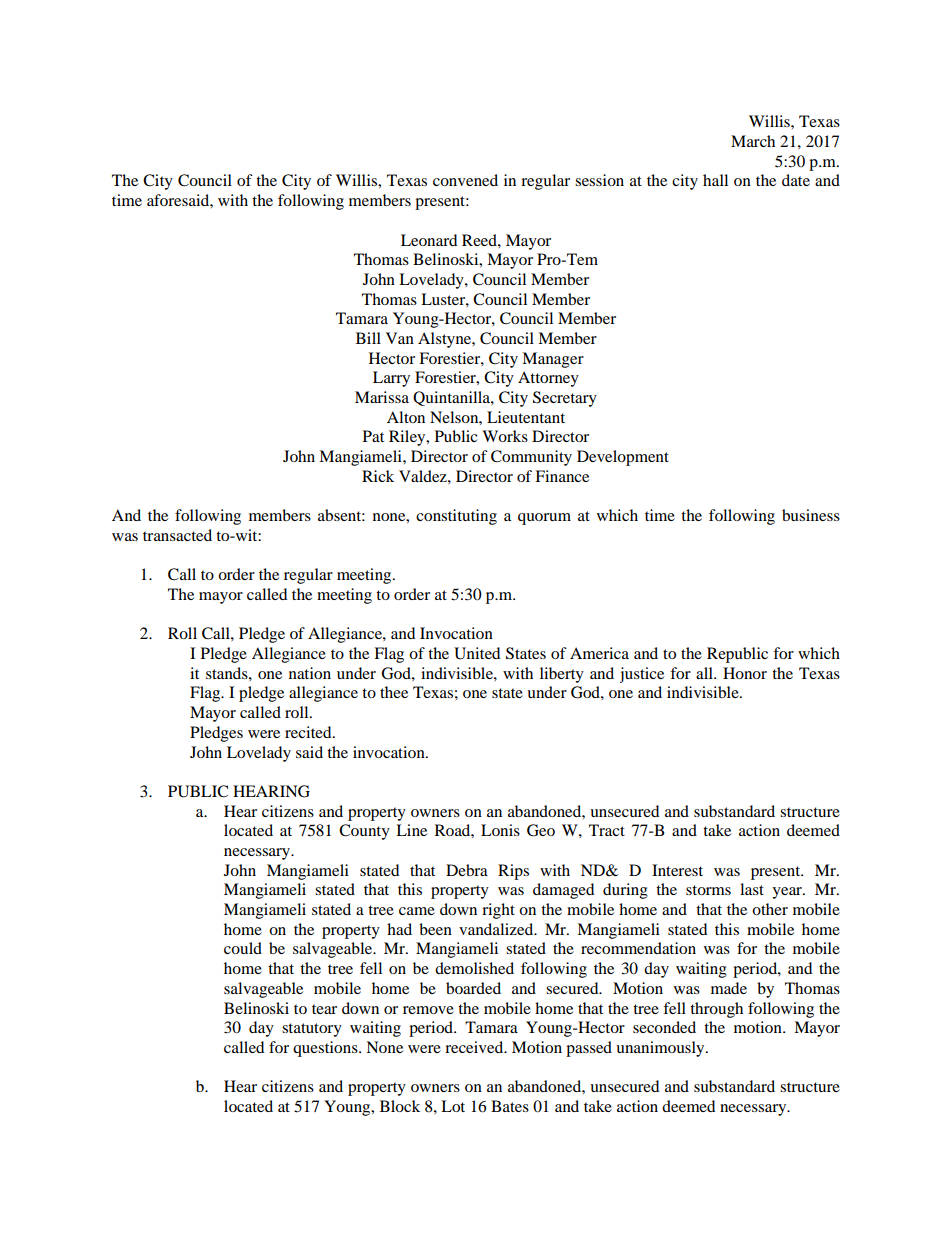 This screenshot has width=952, height=1233. I want to click on convened, so click(465, 180).
